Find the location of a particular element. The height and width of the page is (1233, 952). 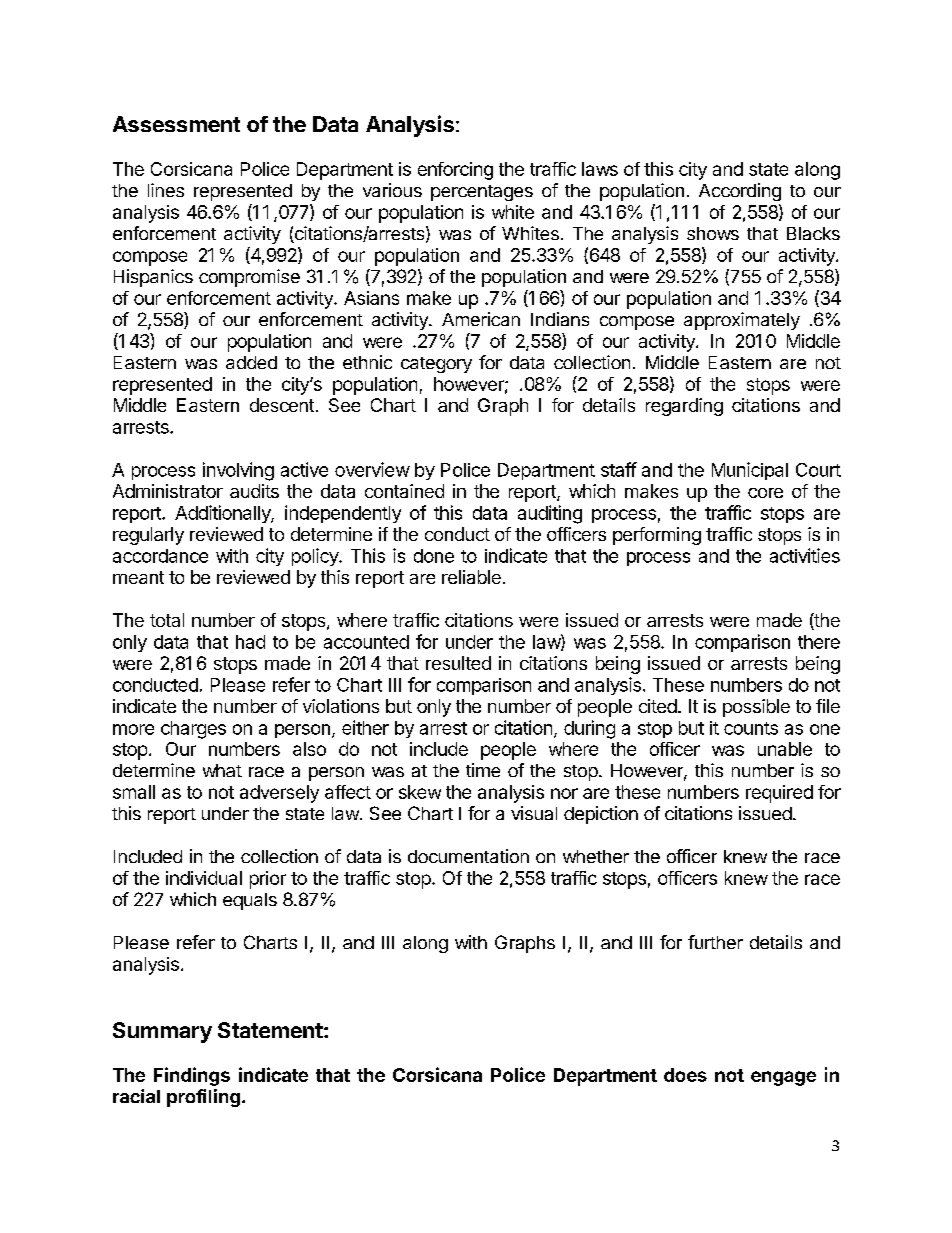

Assessment is located at coordinates (176, 124).
